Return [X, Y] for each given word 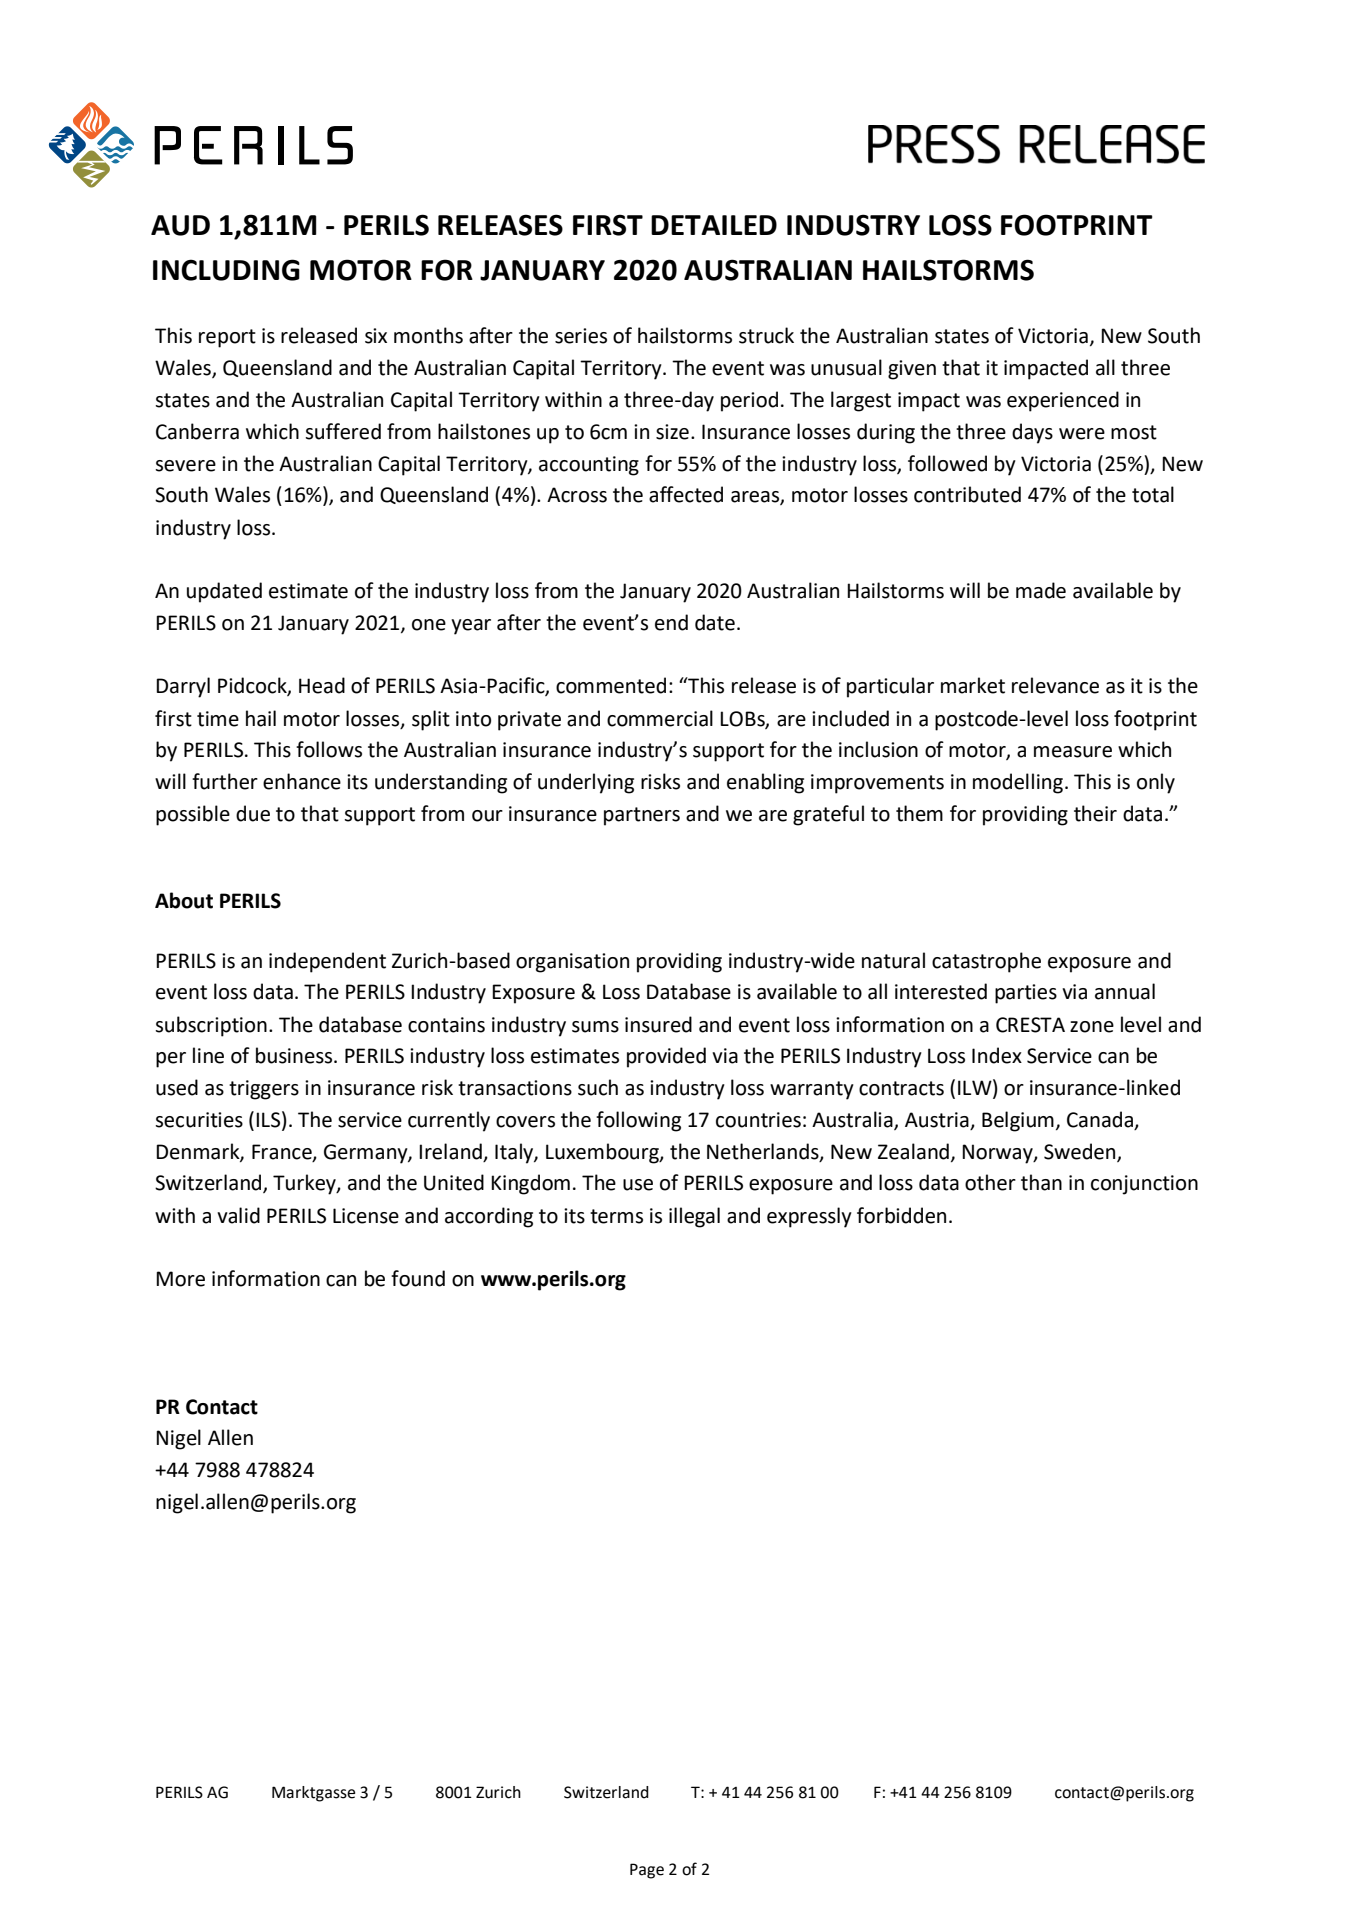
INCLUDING [226, 270]
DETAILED [714, 225]
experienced [1063, 401]
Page [647, 1871]
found [418, 1278]
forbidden [901, 1215]
